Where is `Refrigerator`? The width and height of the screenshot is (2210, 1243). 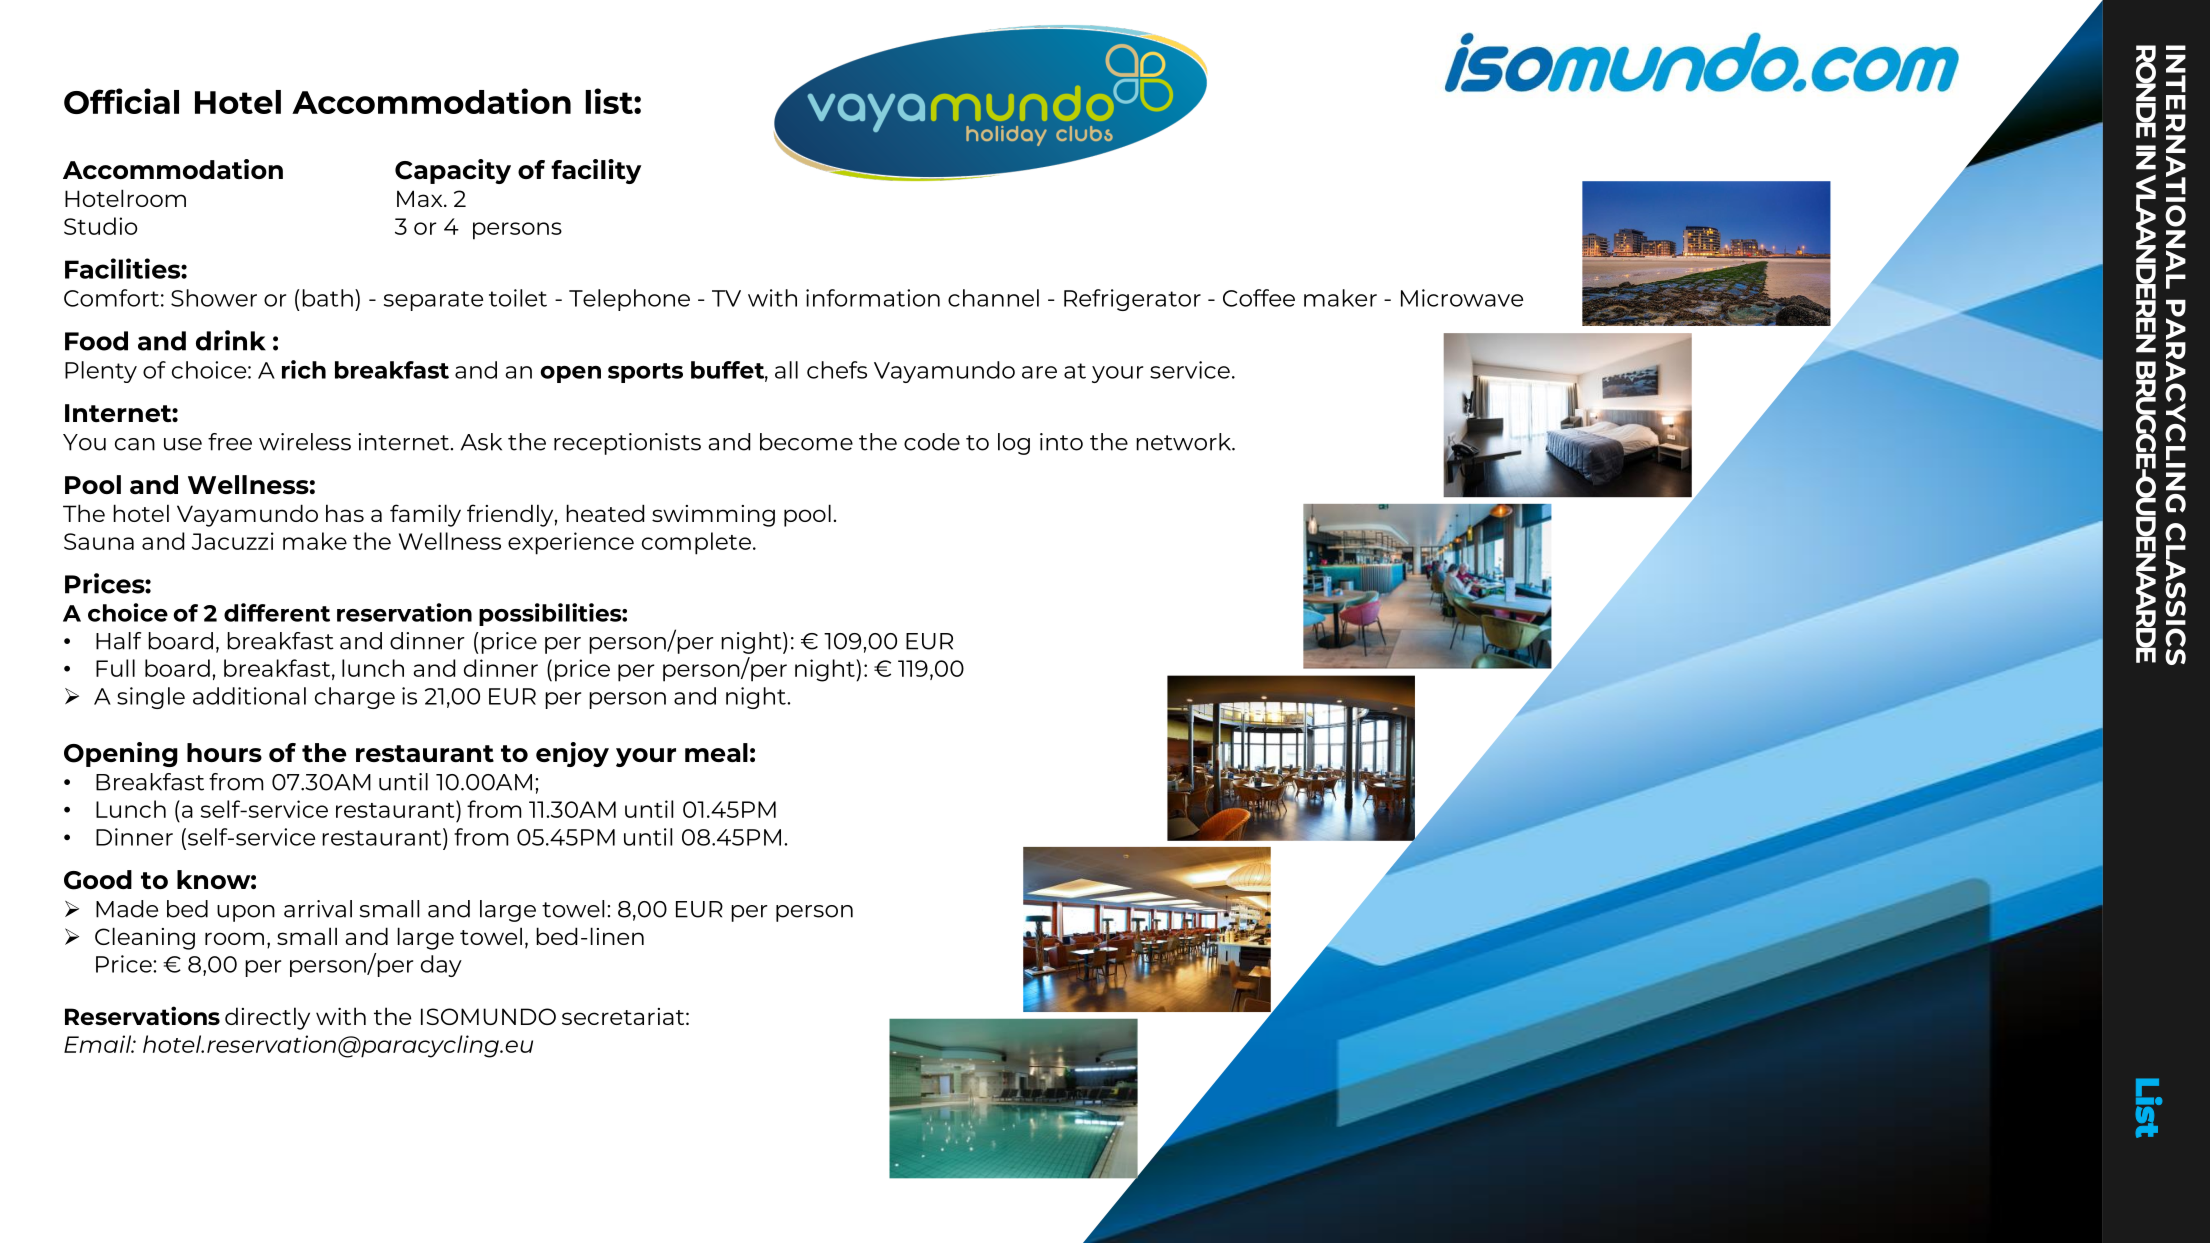 Refrigerator is located at coordinates (1132, 300).
